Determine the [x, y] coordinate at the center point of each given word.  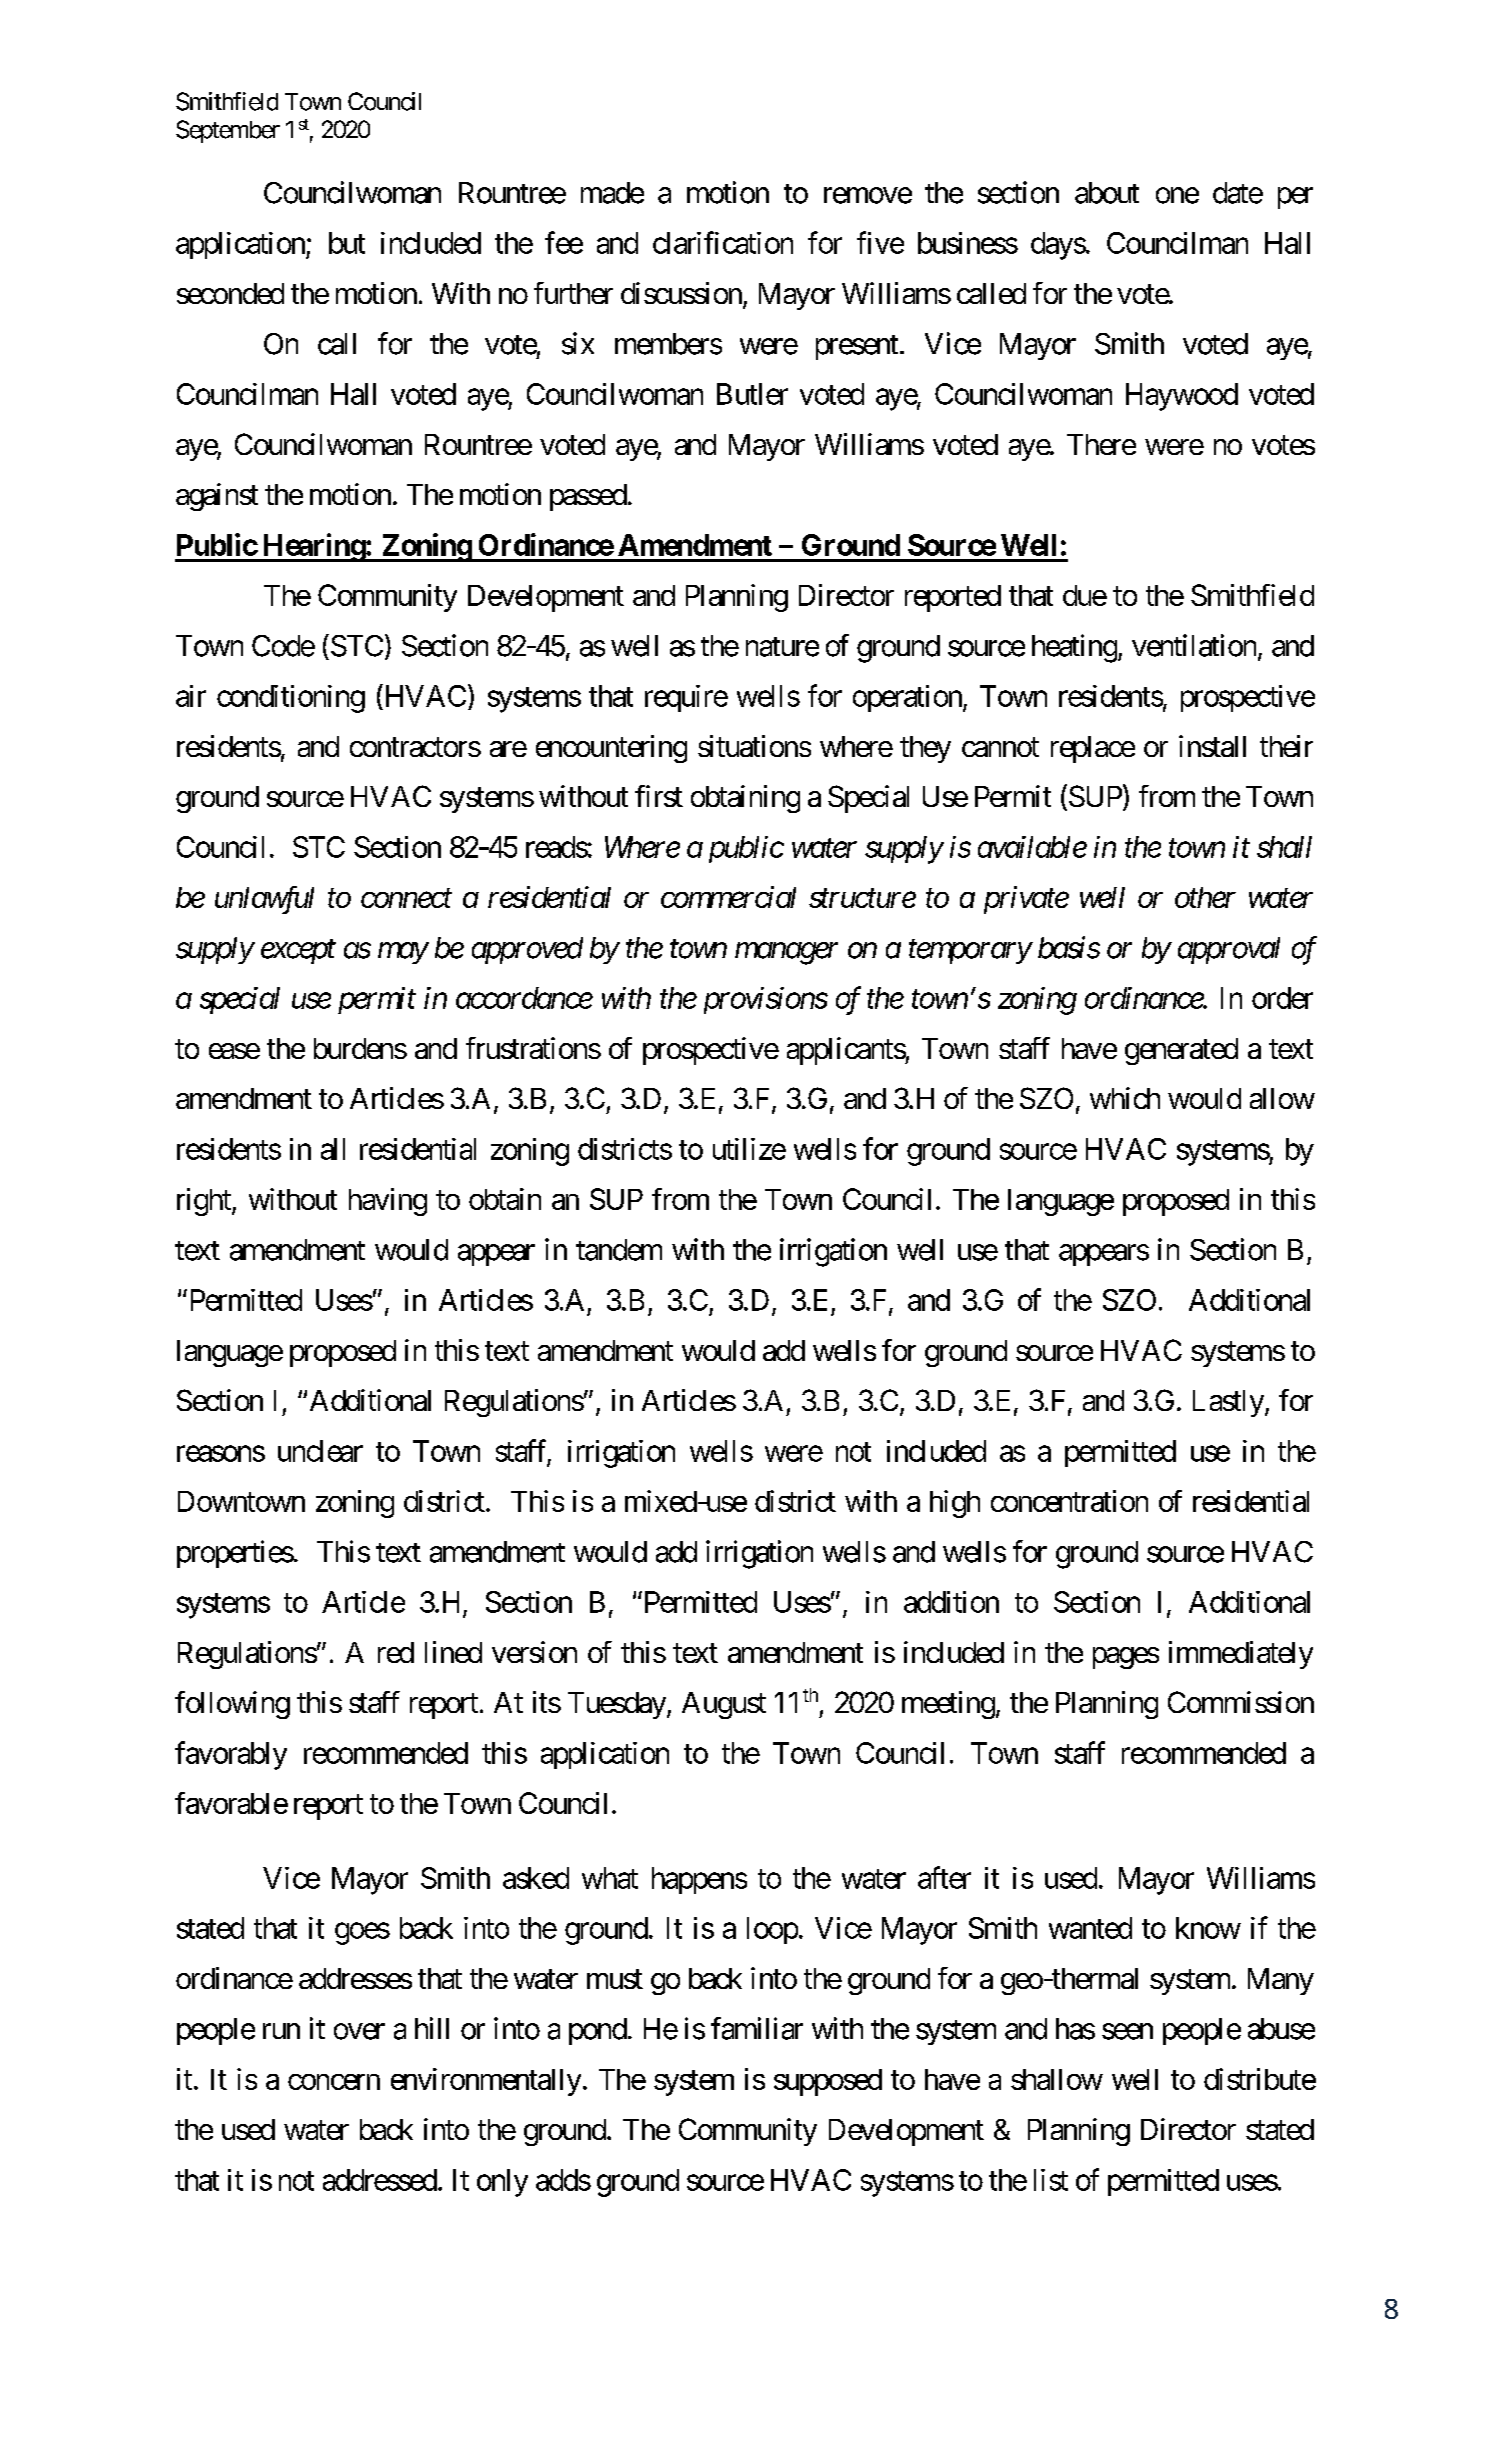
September [228, 131]
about [1107, 193]
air [191, 696]
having [388, 1202]
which [1125, 1098]
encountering [611, 749]
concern [334, 2082]
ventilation [1194, 645]
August [724, 1705]
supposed [828, 2082]
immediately [1241, 1655]
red [396, 1652]
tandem [619, 1250]
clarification [723, 242]
